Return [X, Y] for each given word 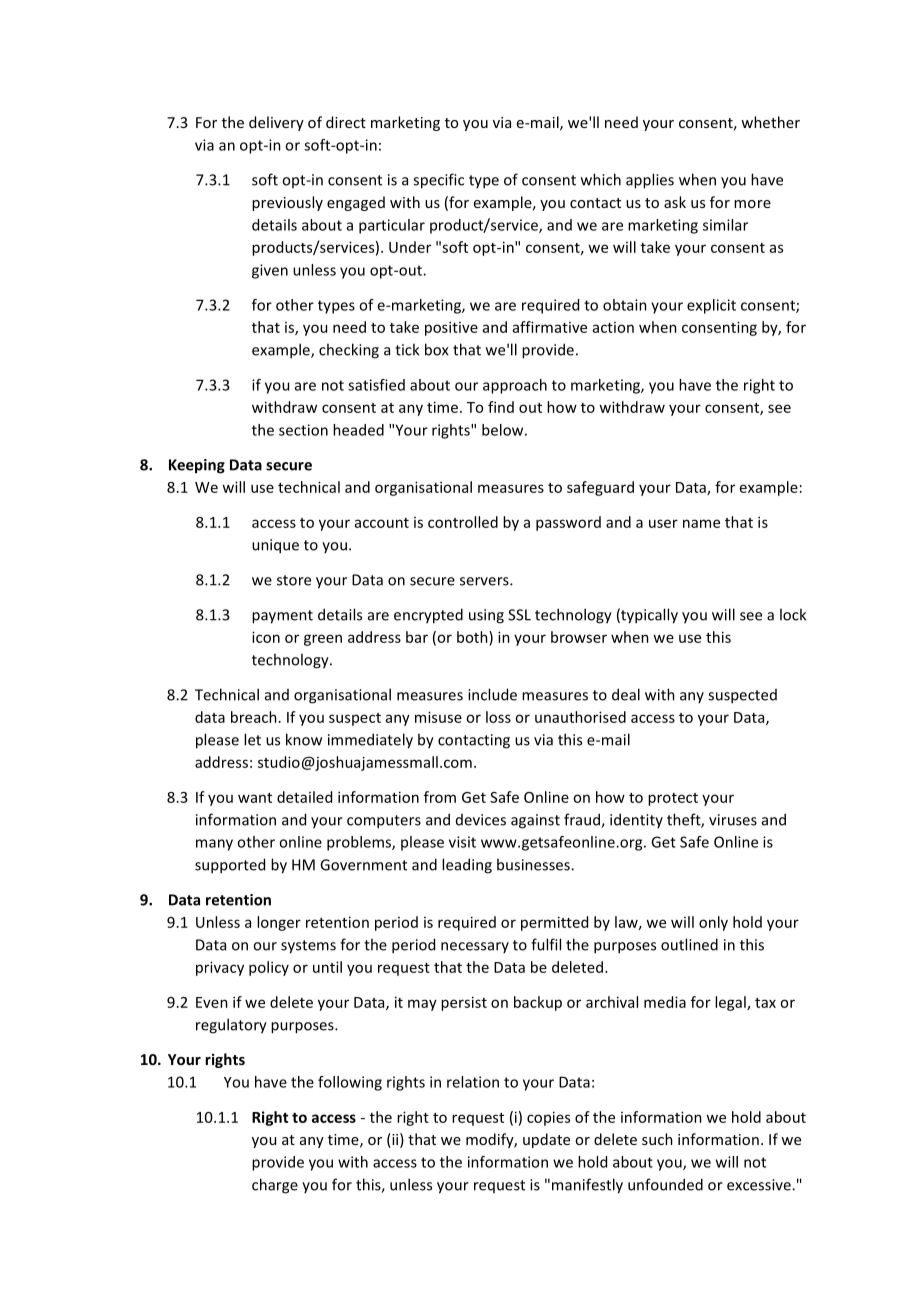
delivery [276, 123]
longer [279, 923]
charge [275, 1186]
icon [266, 637]
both [473, 637]
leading [467, 866]
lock [793, 614]
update [546, 1140]
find [501, 407]
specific [438, 181]
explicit [711, 306]
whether [770, 122]
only [713, 923]
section [303, 430]
